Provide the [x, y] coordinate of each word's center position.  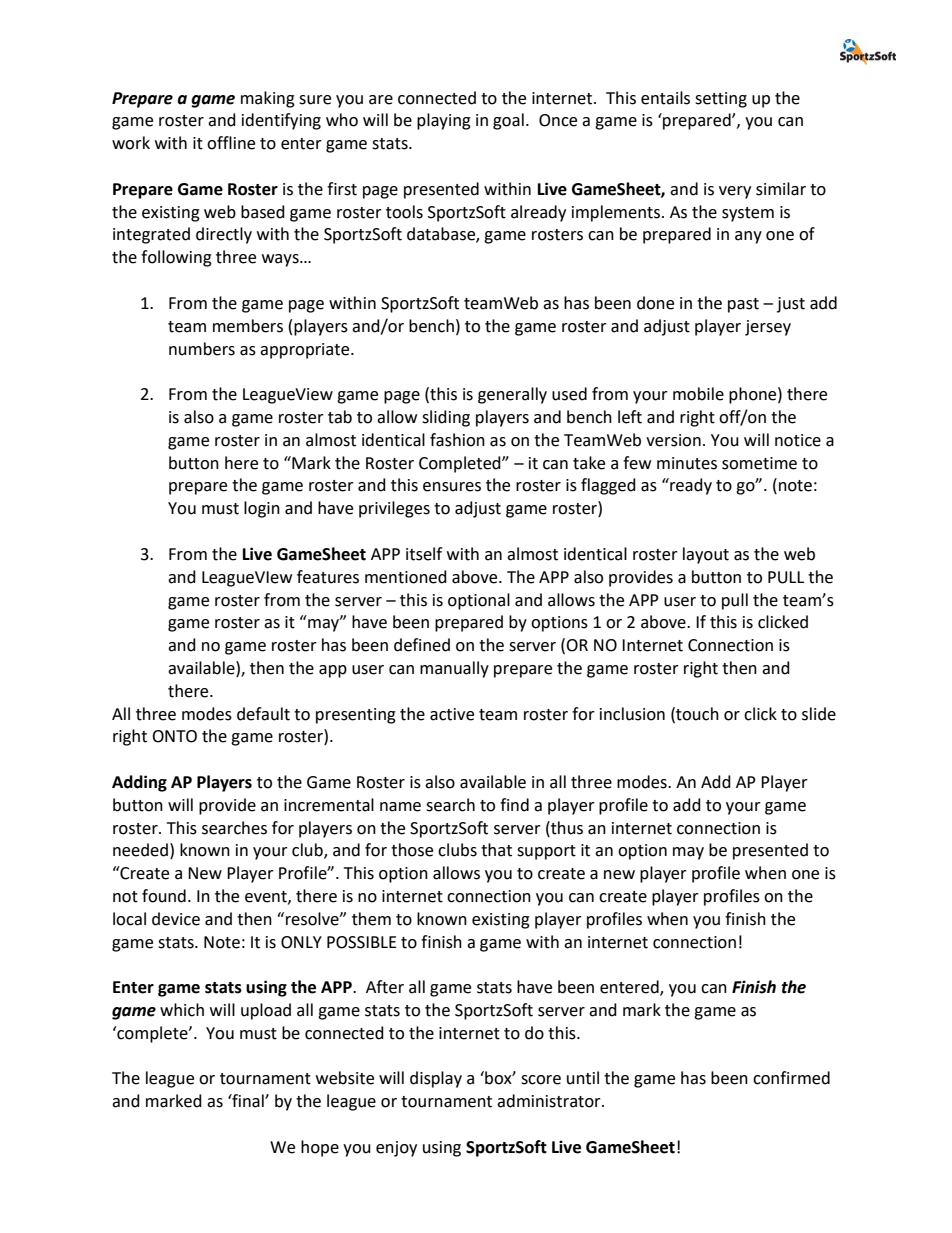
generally [512, 395]
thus [566, 828]
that [496, 850]
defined [422, 645]
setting [721, 100]
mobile [698, 394]
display [436, 1079]
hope [320, 1148]
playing [444, 121]
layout [706, 555]
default [263, 714]
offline [231, 143]
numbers [202, 349]
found [164, 896]
